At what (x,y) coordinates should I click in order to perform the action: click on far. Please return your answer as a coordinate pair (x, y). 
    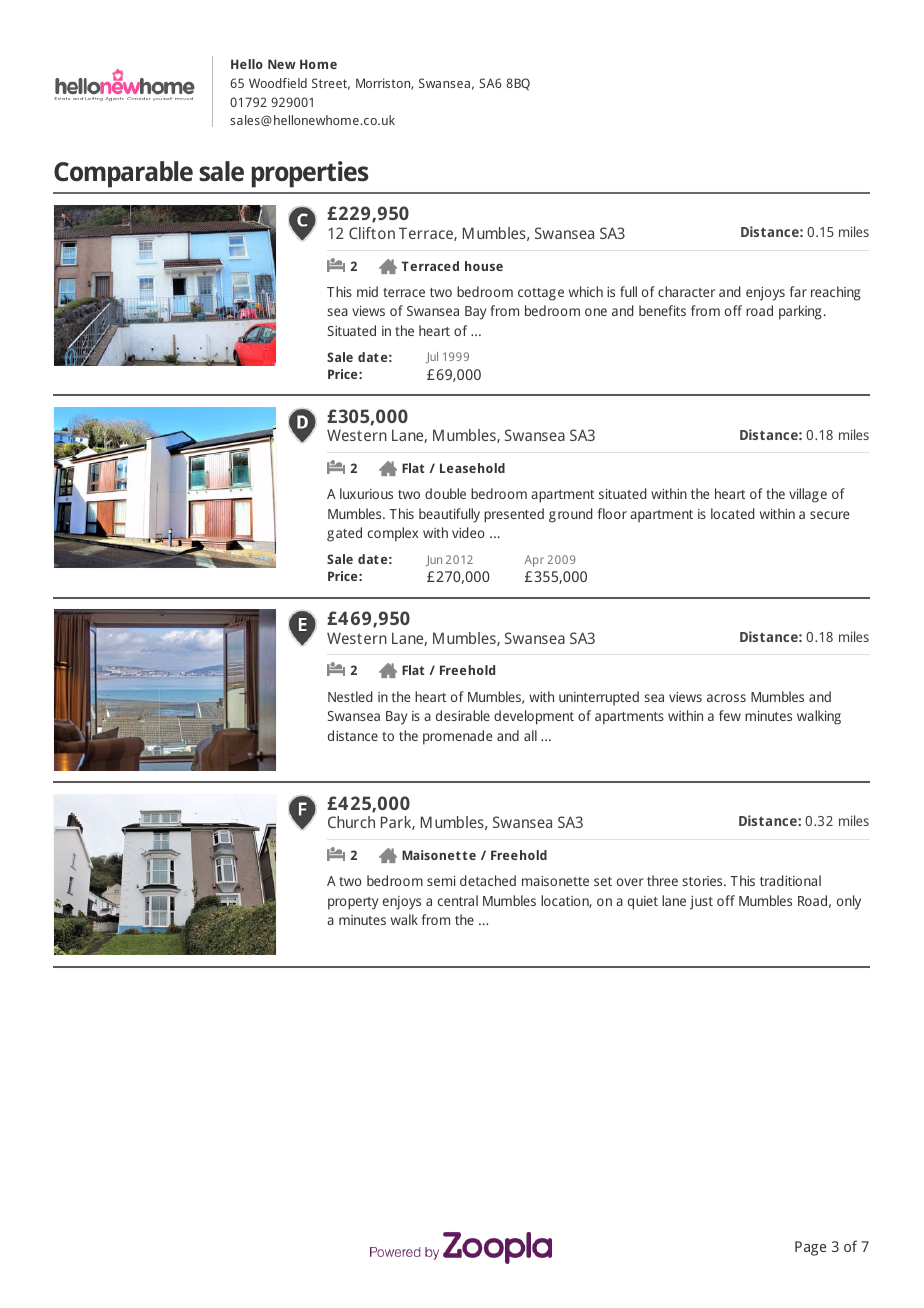
    Looking at the image, I should click on (798, 291).
